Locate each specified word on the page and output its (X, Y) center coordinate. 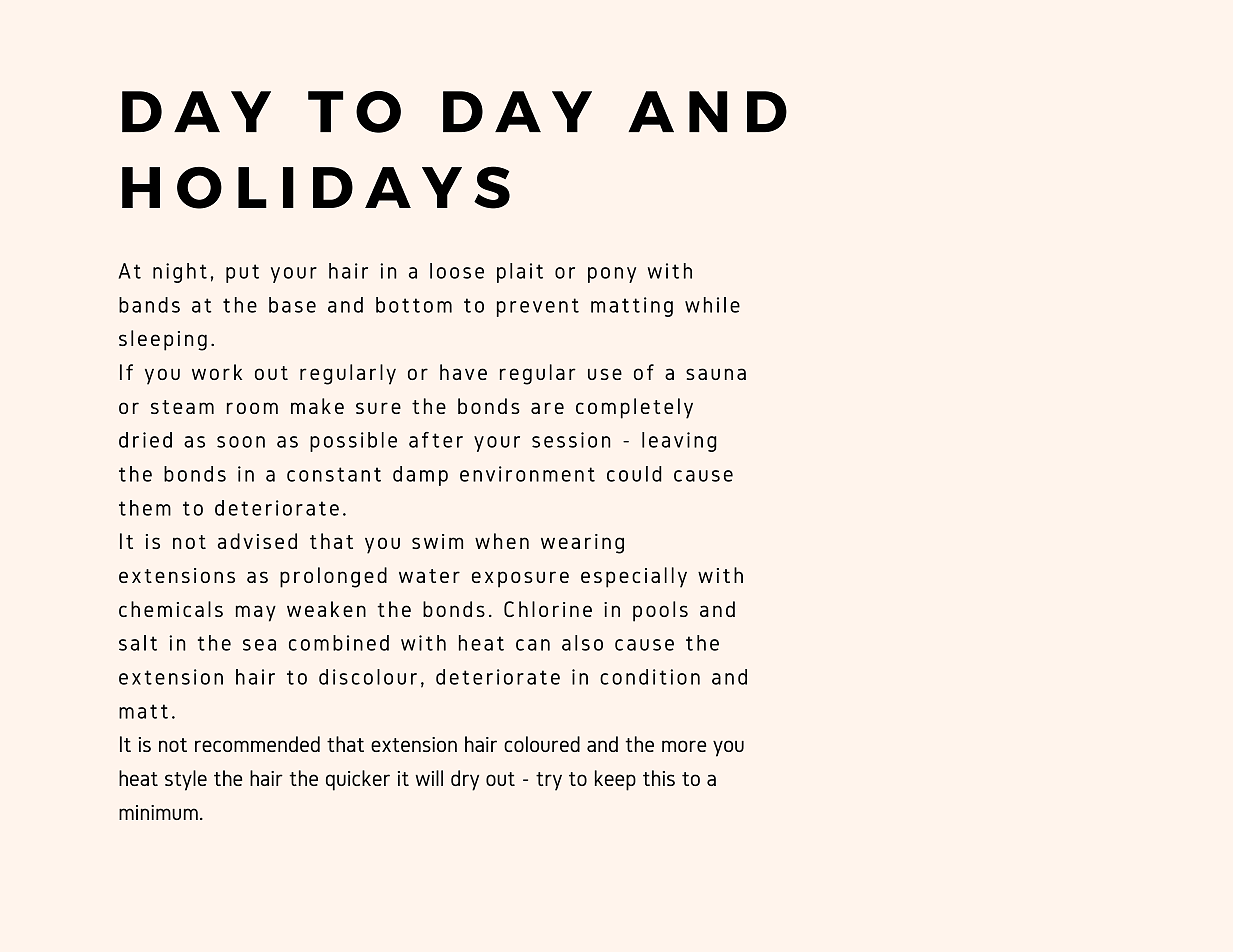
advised (257, 541)
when (502, 541)
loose (457, 271)
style (186, 780)
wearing (582, 544)
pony (612, 275)
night (180, 273)
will (429, 778)
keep (615, 780)
